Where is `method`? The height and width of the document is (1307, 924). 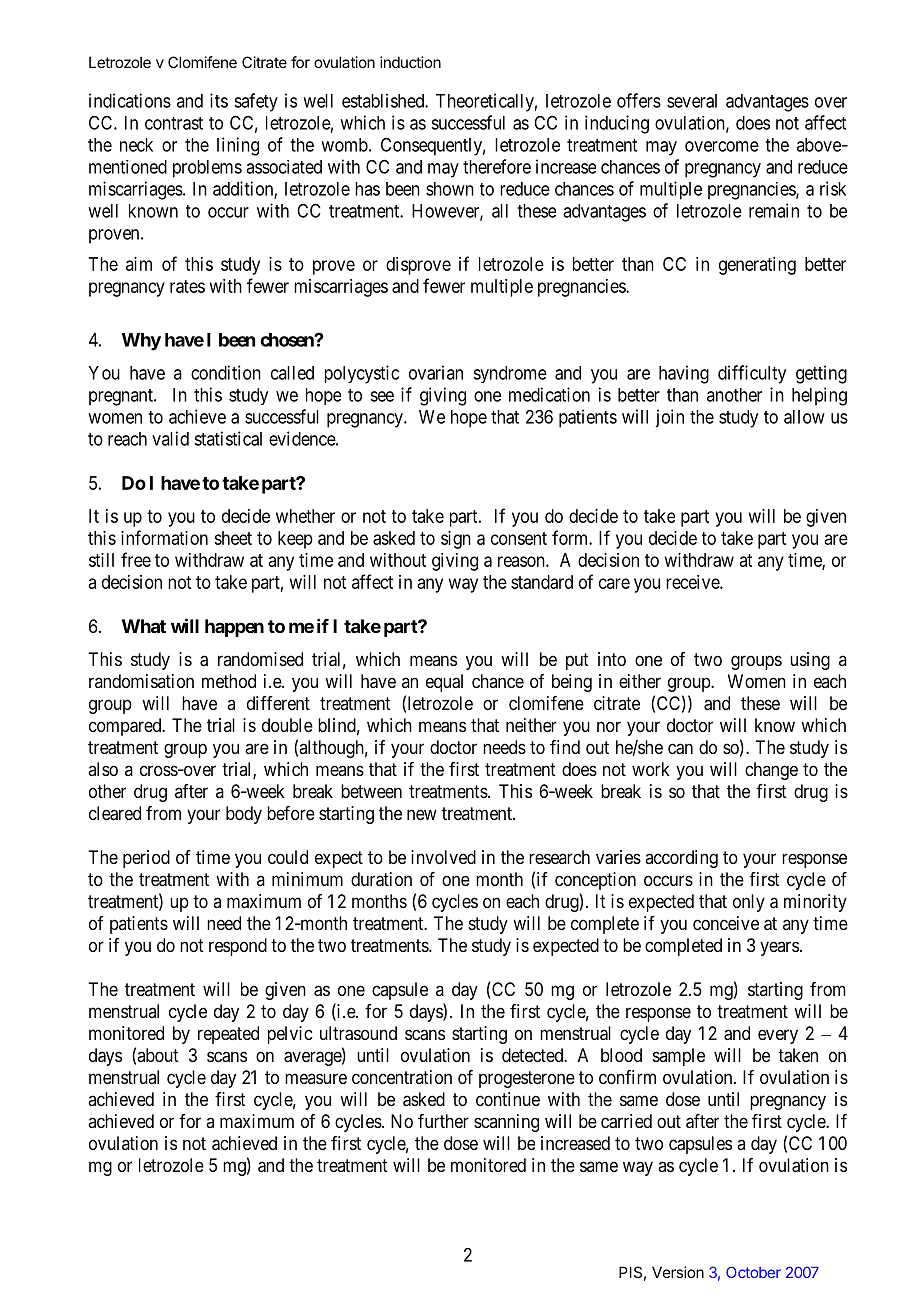 method is located at coordinates (229, 681).
